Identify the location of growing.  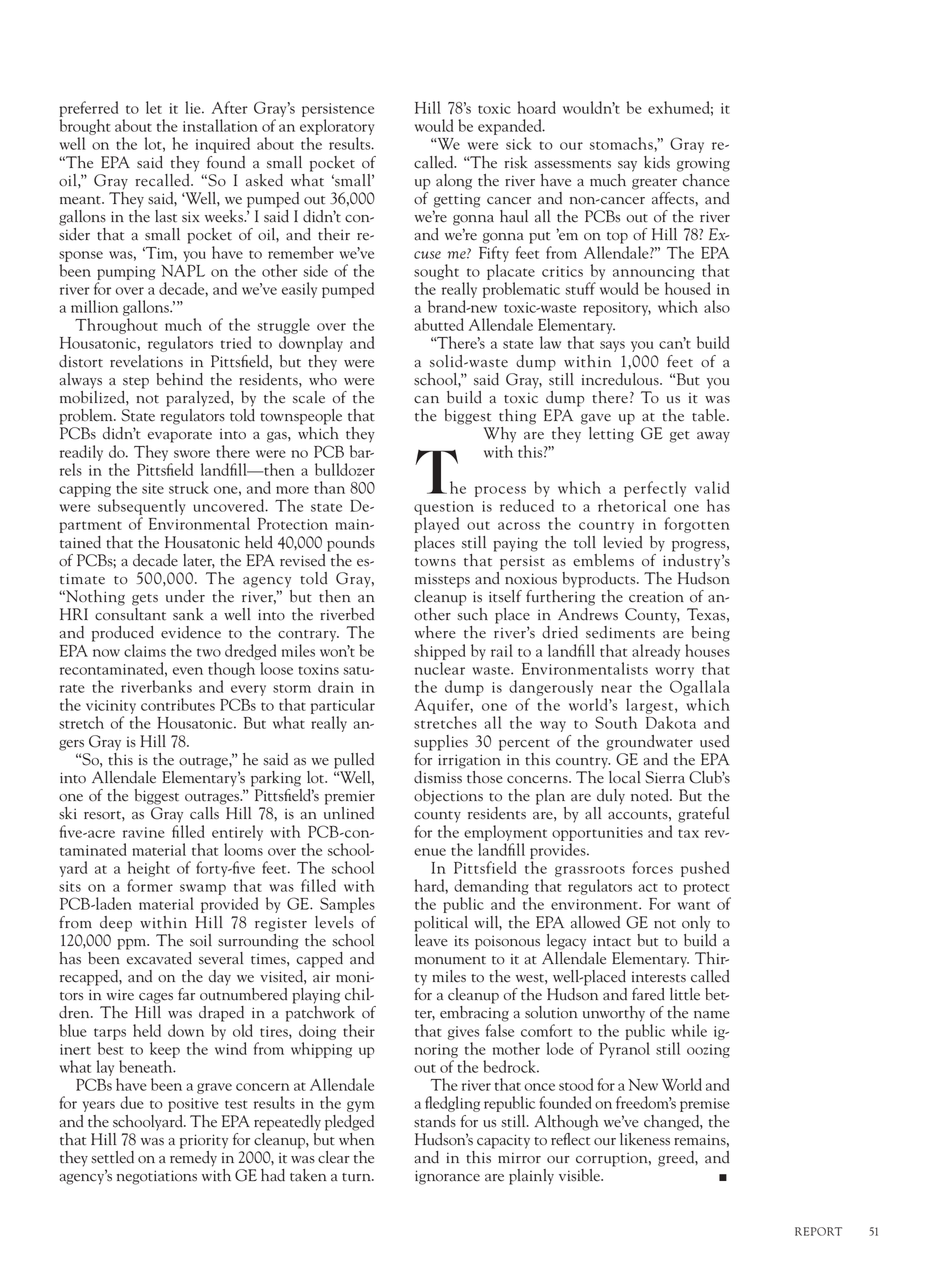
(703, 164).
